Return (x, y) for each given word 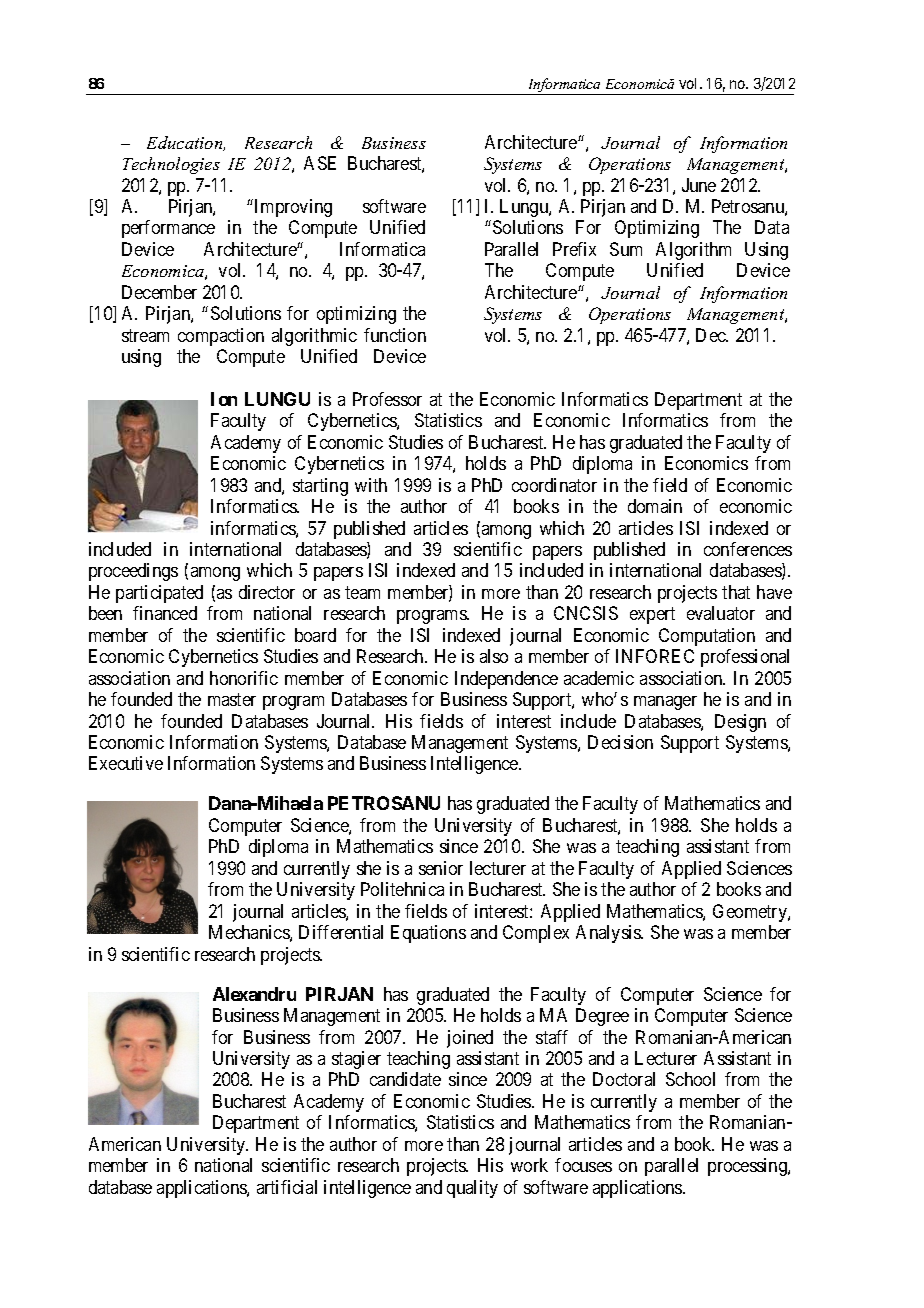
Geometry (751, 913)
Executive (126, 763)
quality (472, 1189)
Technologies (171, 165)
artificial (287, 1187)
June (699, 185)
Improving (292, 208)
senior (441, 868)
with (371, 485)
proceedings (133, 572)
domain (655, 506)
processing (748, 1167)
